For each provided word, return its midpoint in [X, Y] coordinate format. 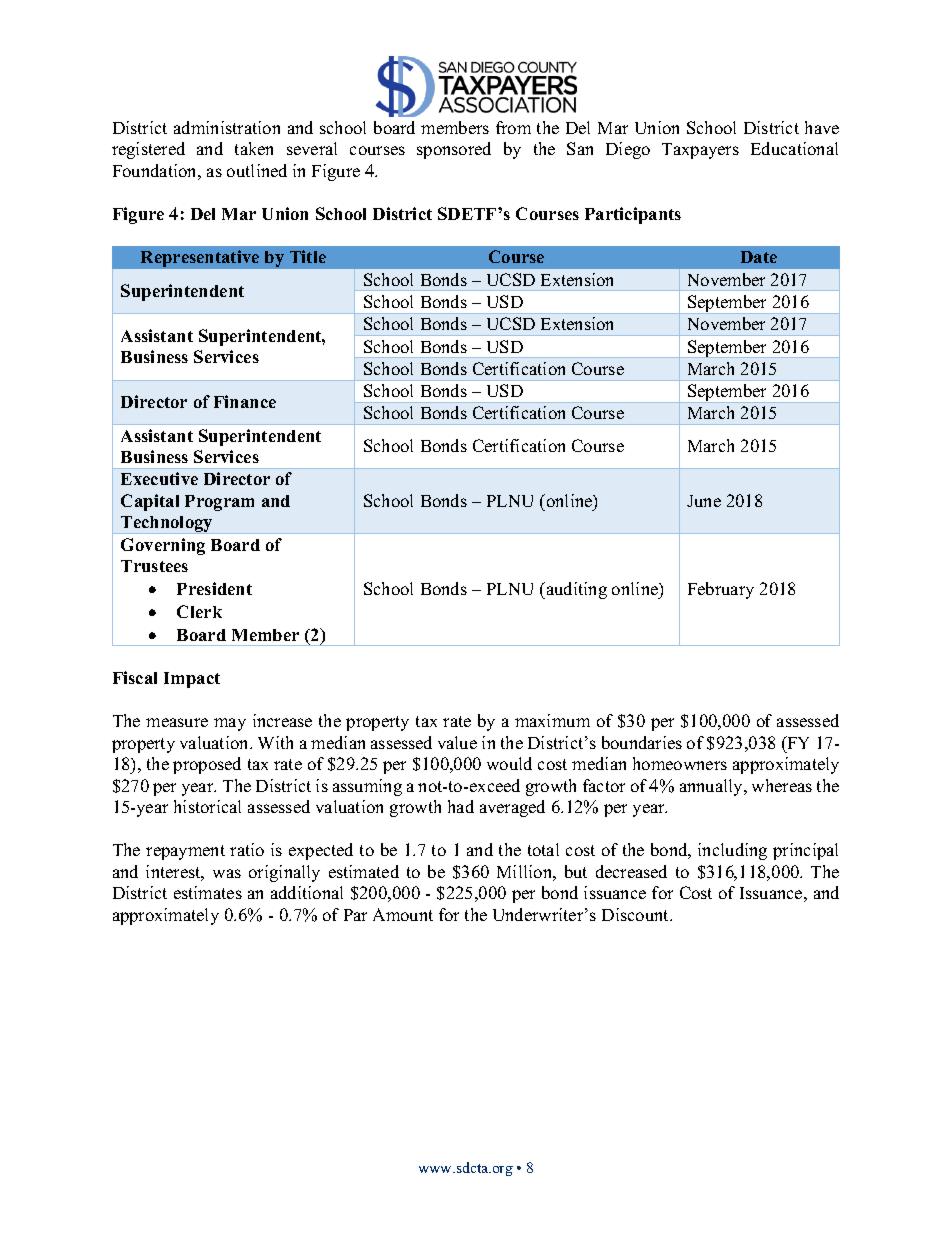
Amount [403, 914]
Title [308, 256]
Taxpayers [700, 151]
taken [254, 148]
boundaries [642, 742]
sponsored [454, 150]
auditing [575, 590]
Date [759, 257]
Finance [245, 401]
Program [219, 503]
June [704, 501]
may [230, 724]
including [732, 851]
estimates [208, 892]
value [457, 742]
